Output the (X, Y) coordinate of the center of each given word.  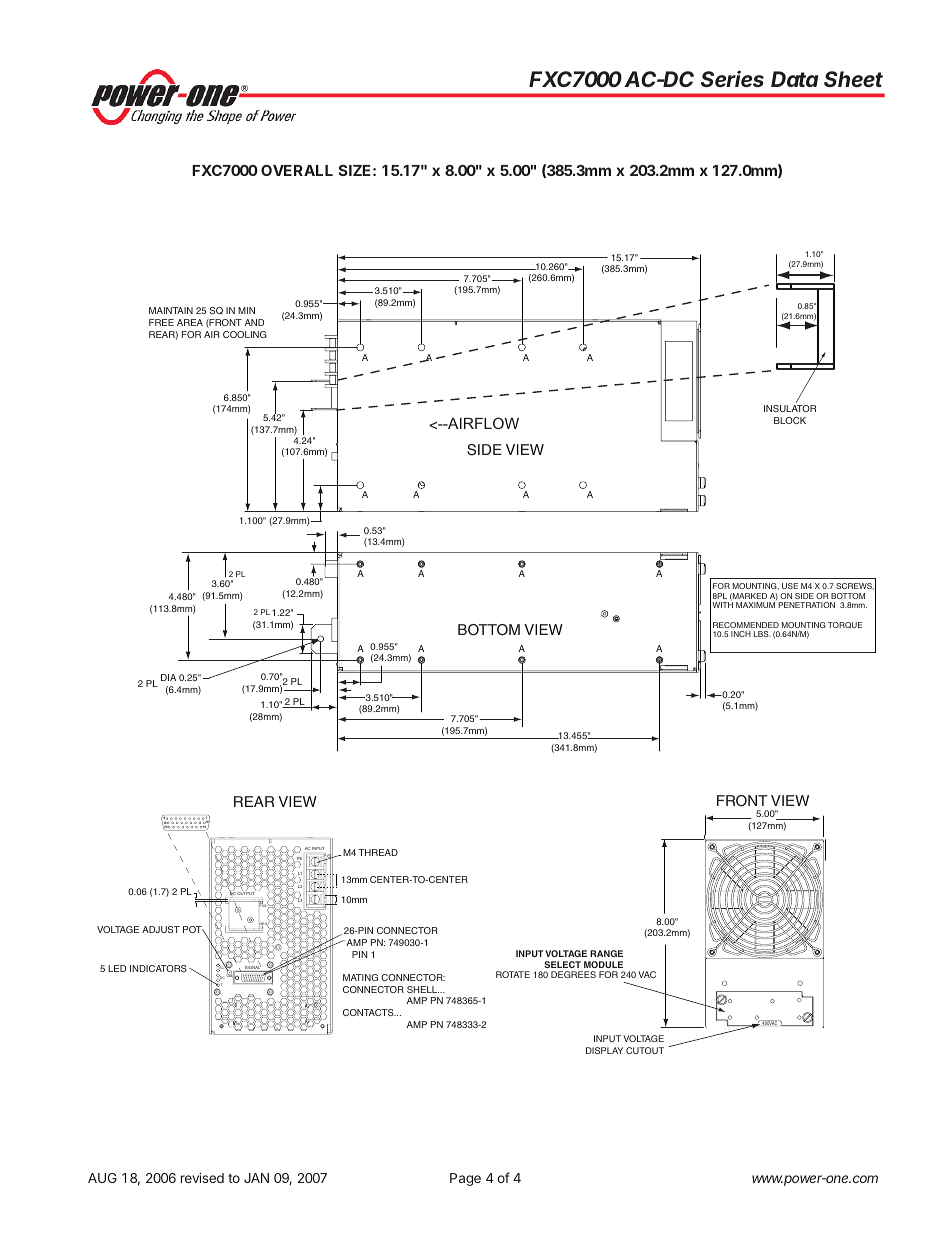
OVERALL (297, 170)
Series (732, 78)
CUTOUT (645, 1050)
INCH (741, 634)
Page (465, 1179)
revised (202, 1178)
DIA (168, 677)
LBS (762, 634)
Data (794, 79)
